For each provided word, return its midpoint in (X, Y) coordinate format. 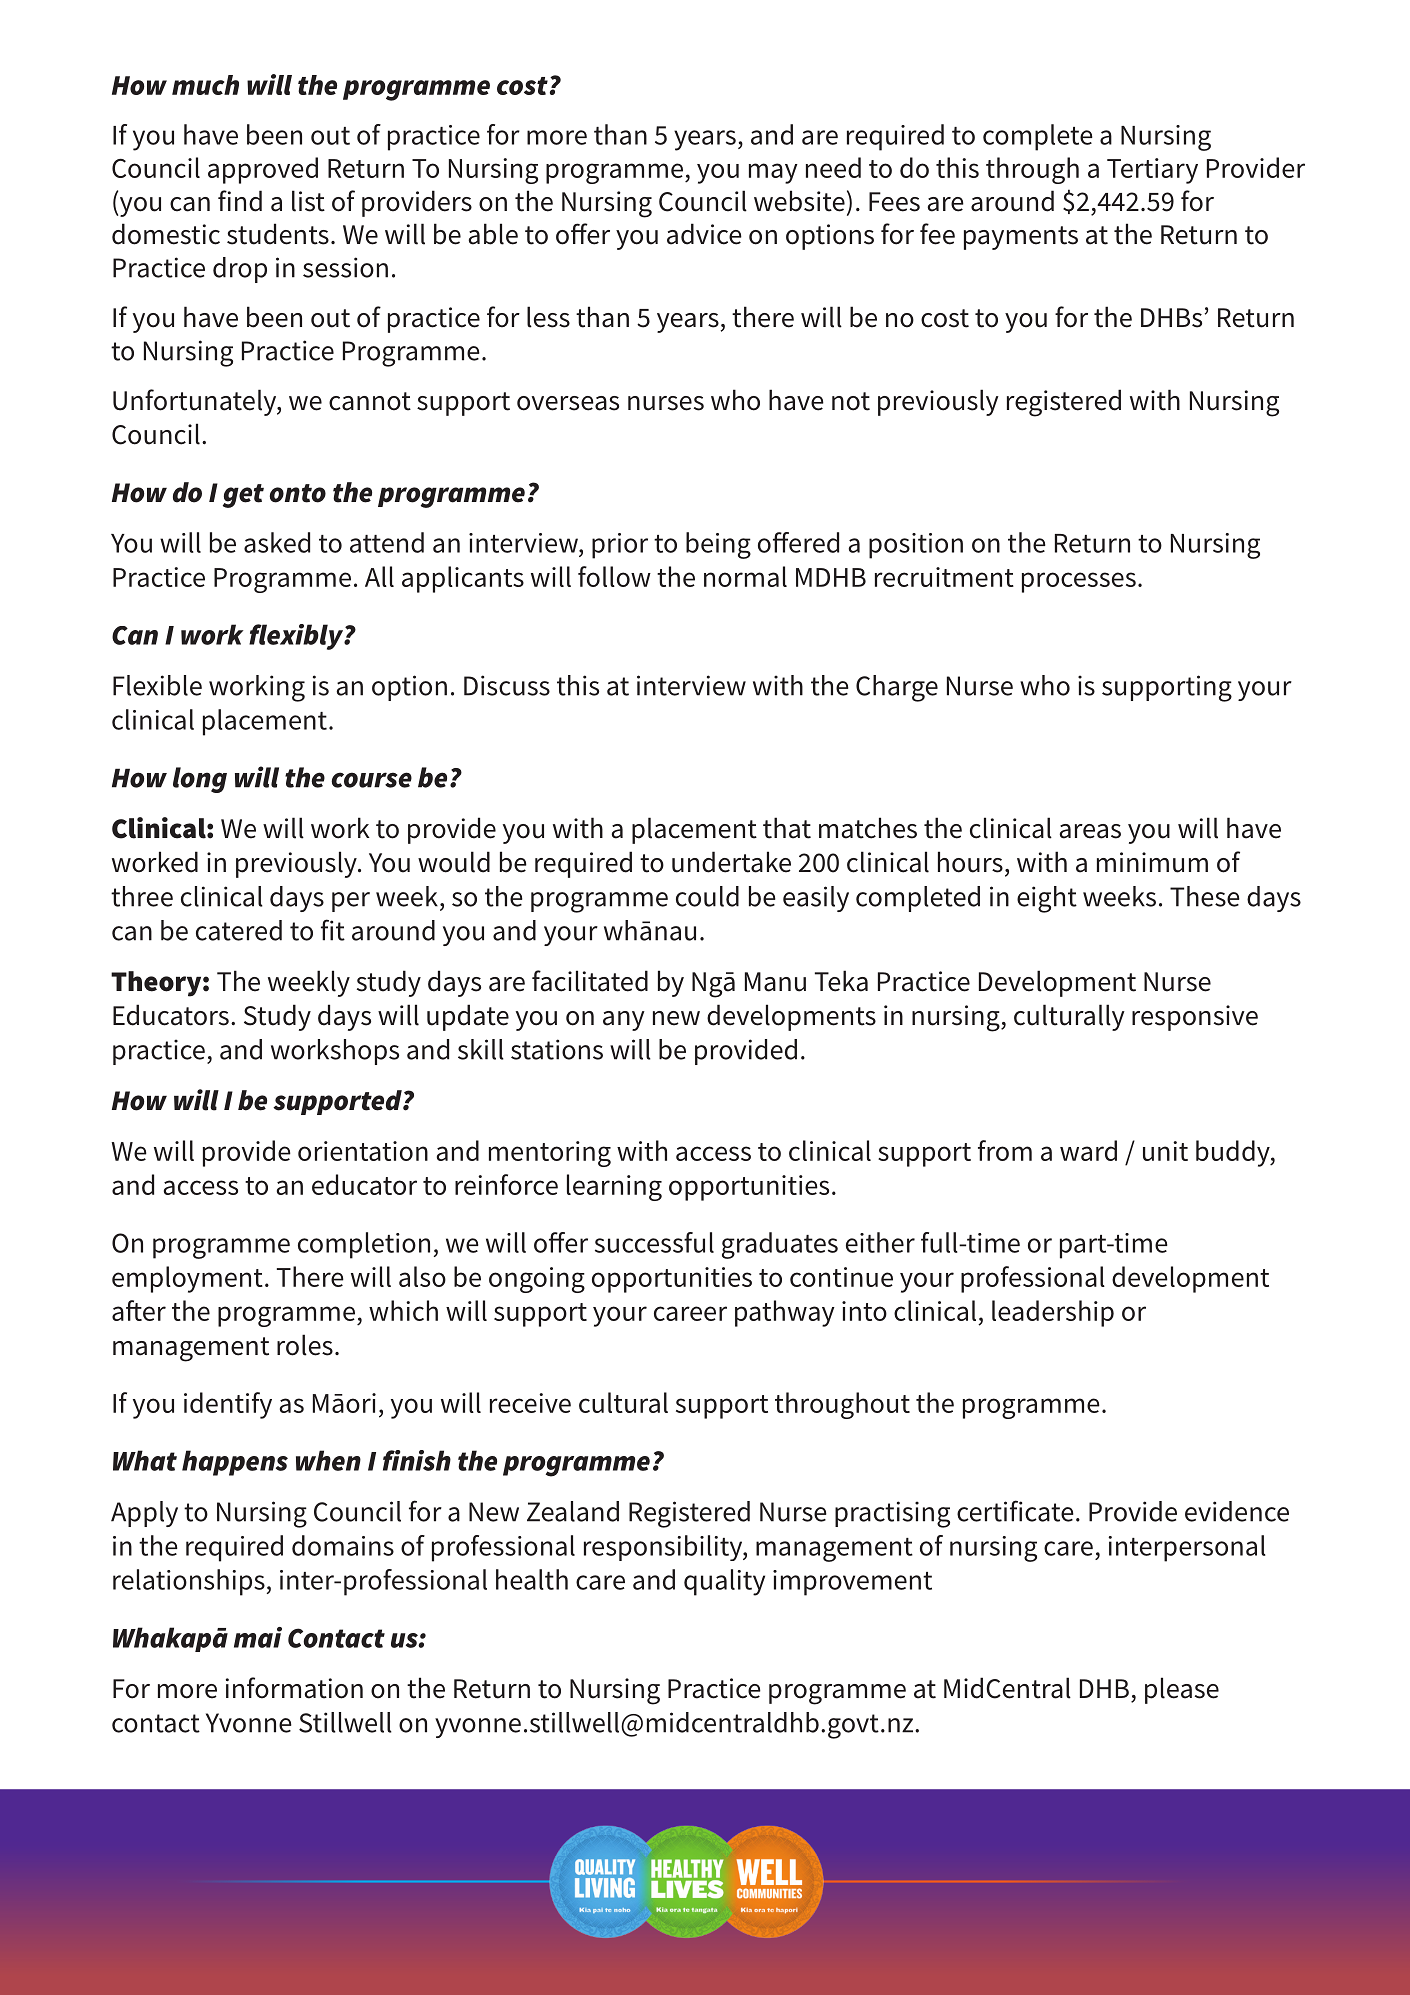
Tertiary (1152, 171)
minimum (1152, 862)
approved (263, 170)
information (294, 1688)
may (773, 173)
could (707, 896)
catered (239, 930)
